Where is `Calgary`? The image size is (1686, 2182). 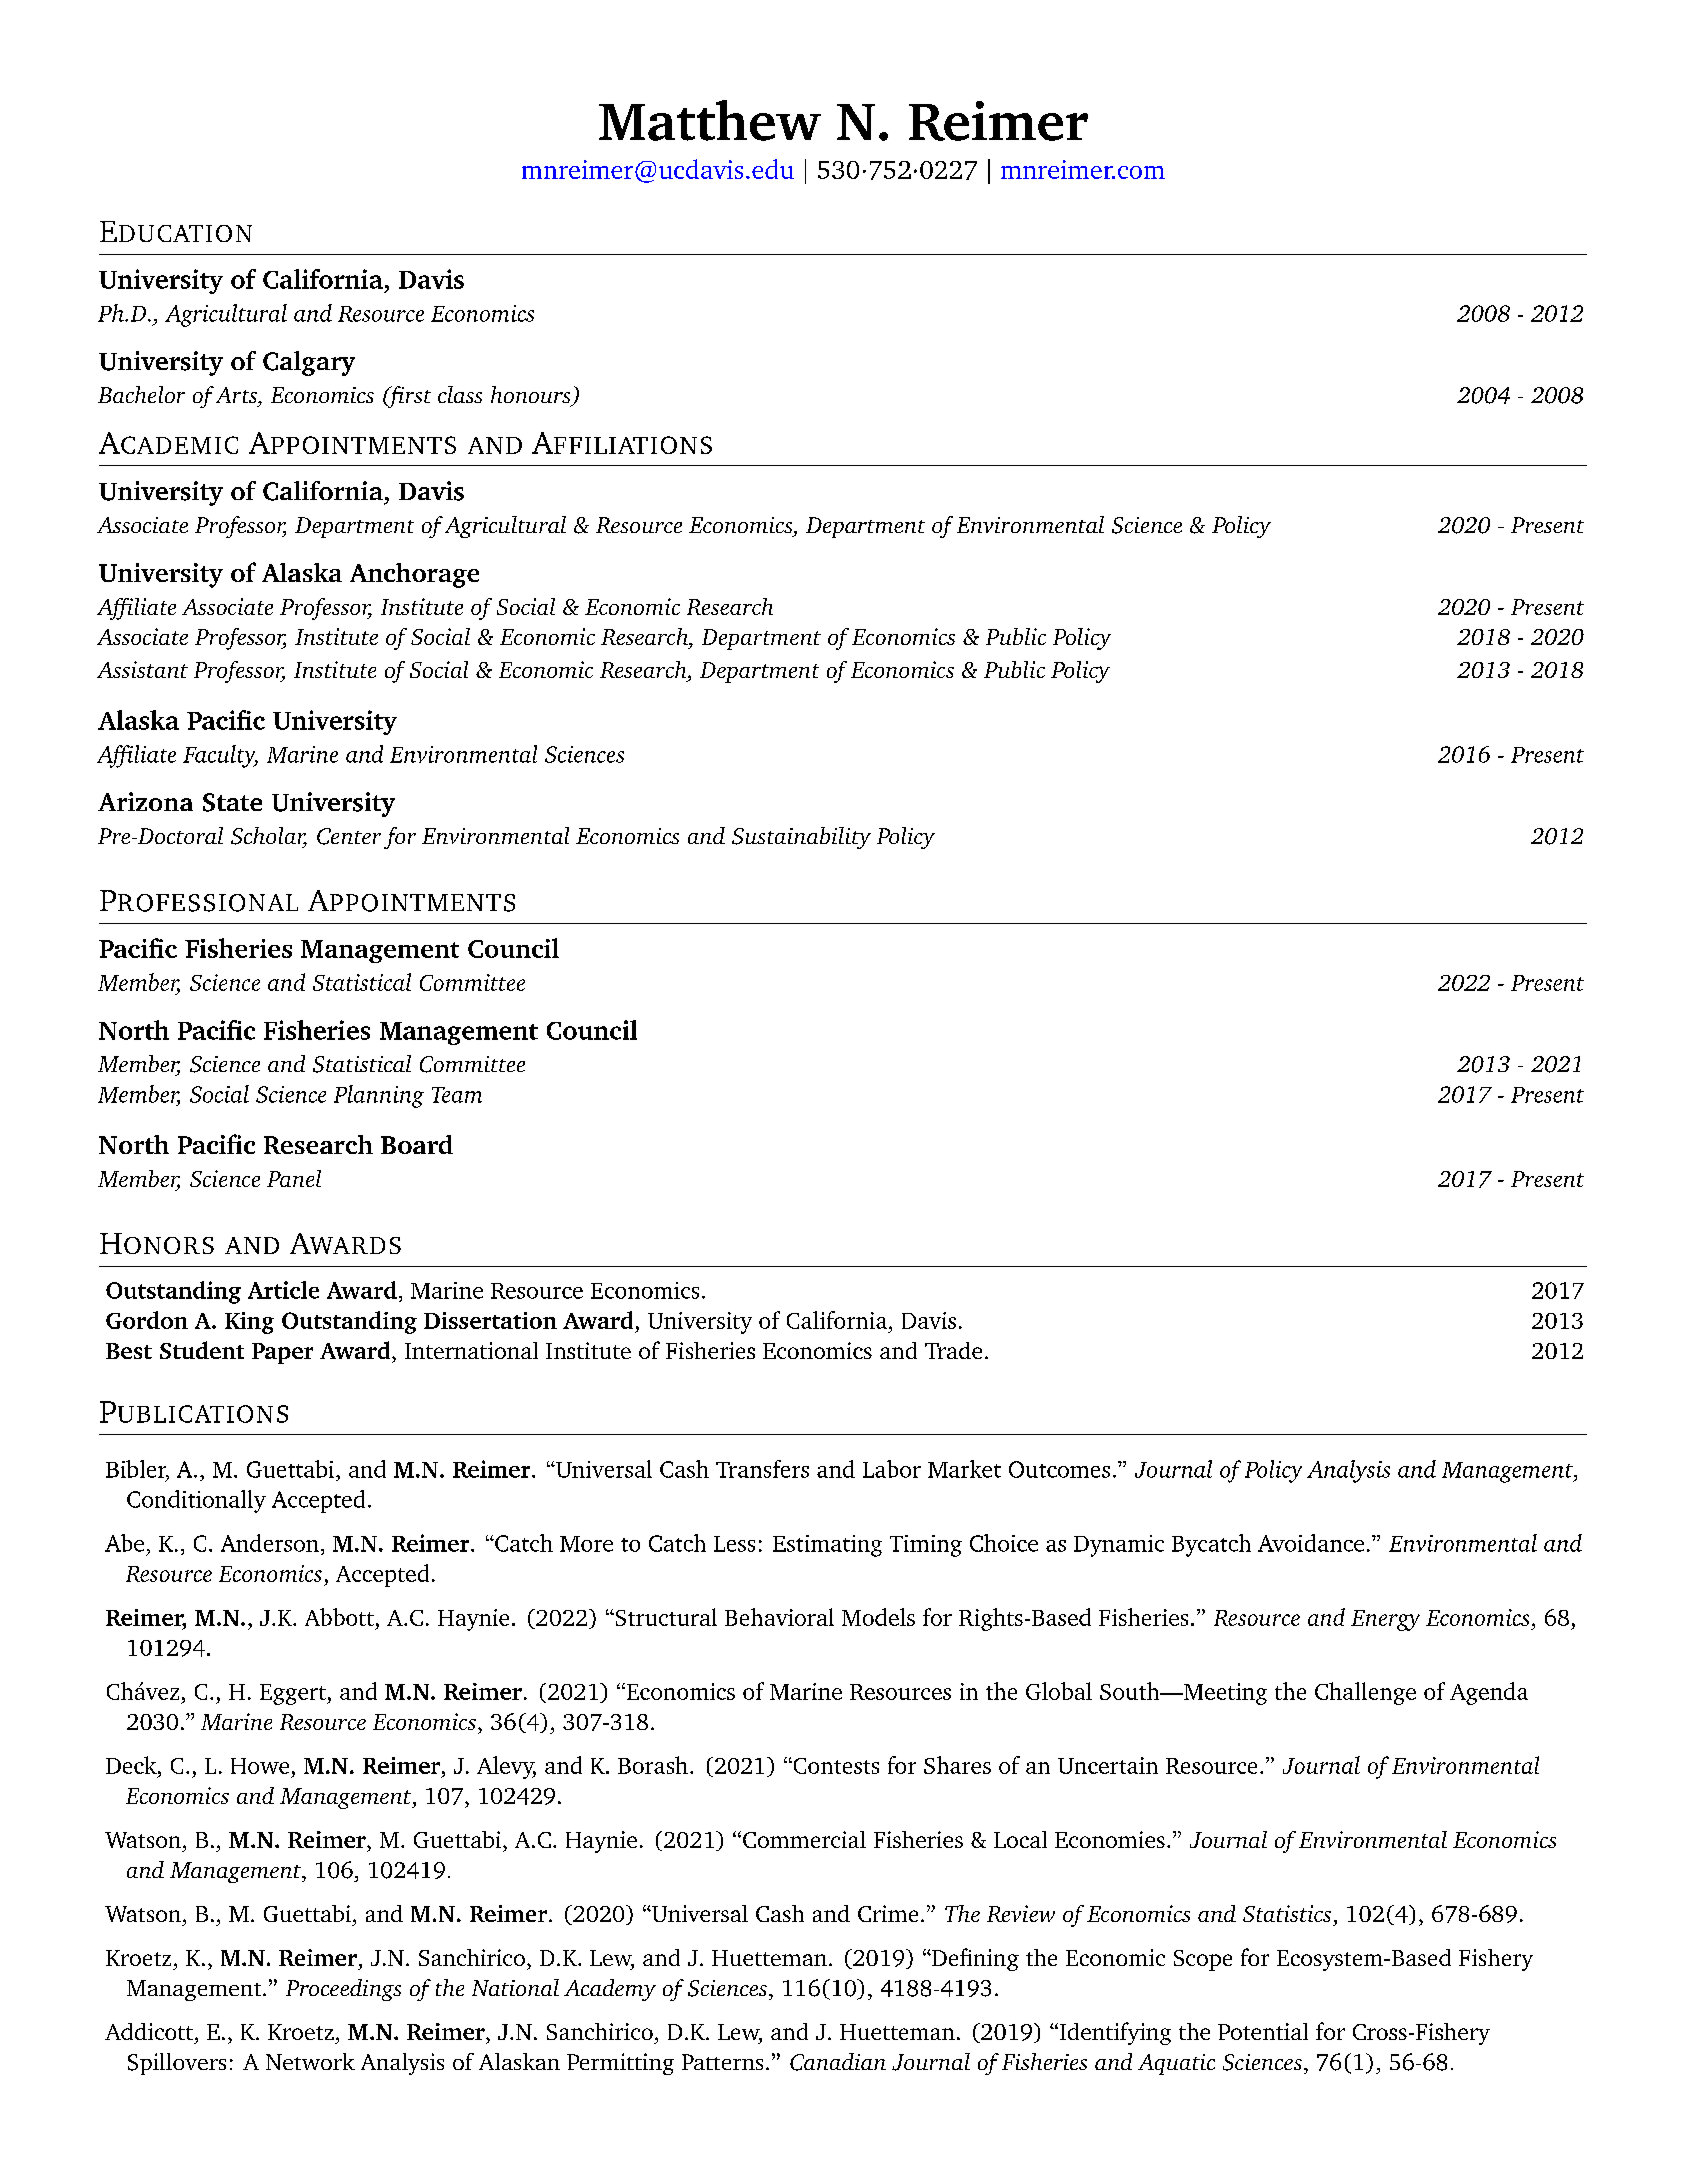
Calgary is located at coordinates (309, 363).
